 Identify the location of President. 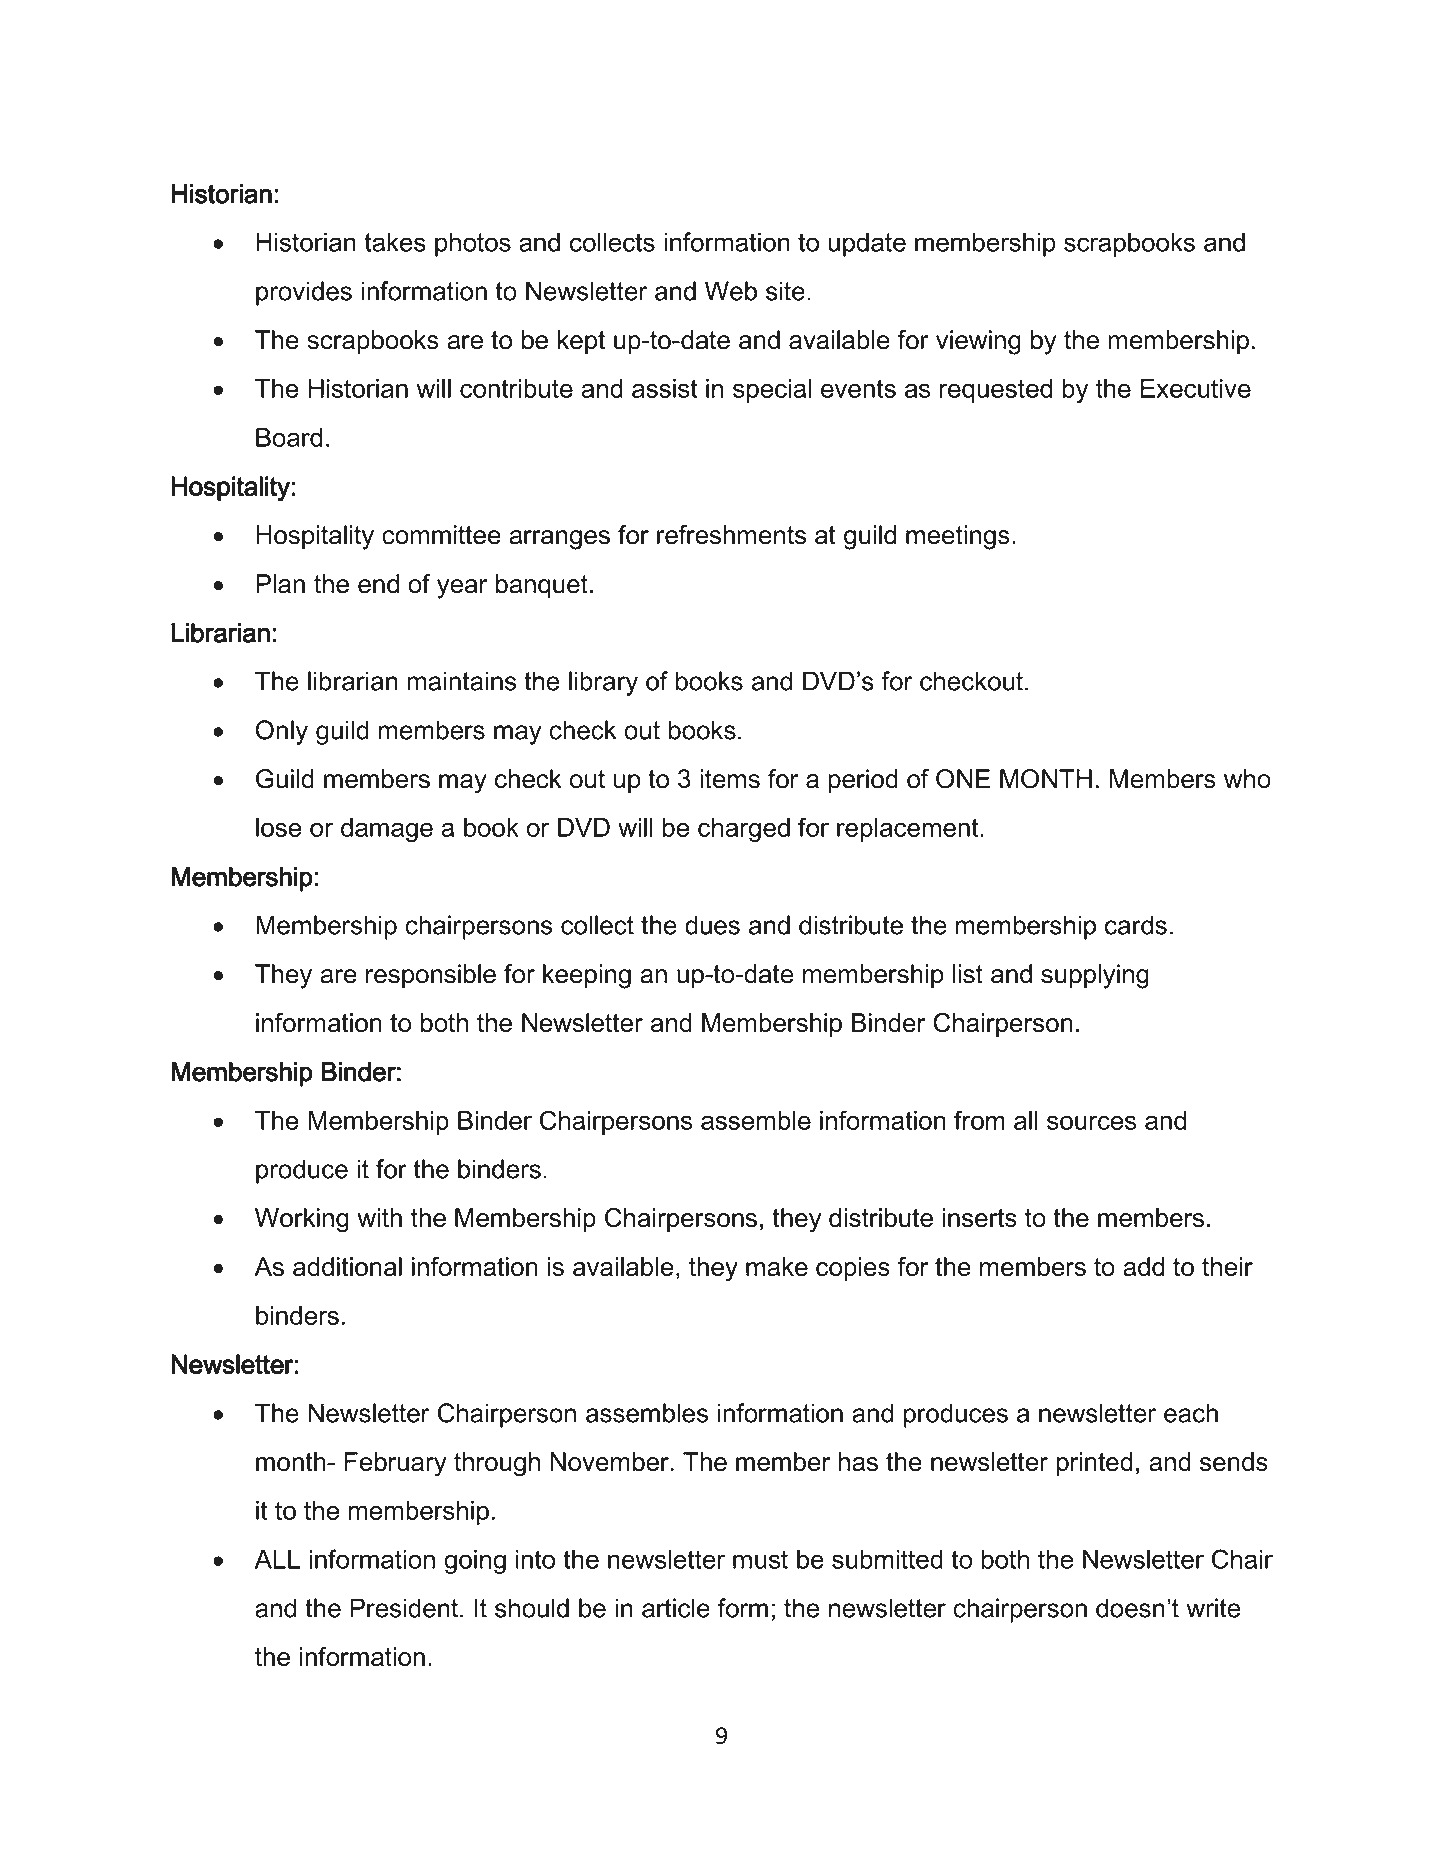
(404, 1608).
